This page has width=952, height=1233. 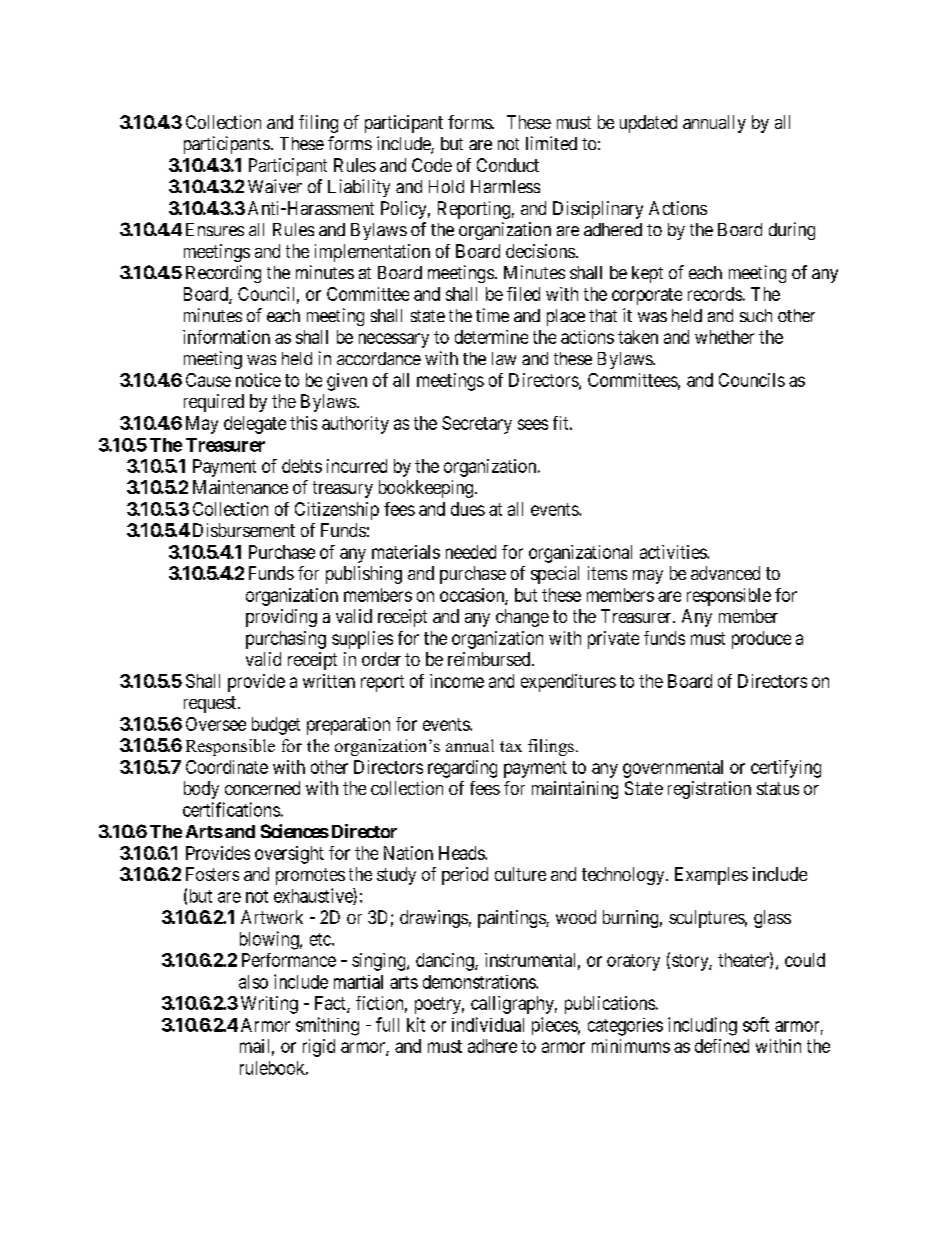 What do you see at coordinates (286, 640) in the page?
I see `purchasing` at bounding box center [286, 640].
